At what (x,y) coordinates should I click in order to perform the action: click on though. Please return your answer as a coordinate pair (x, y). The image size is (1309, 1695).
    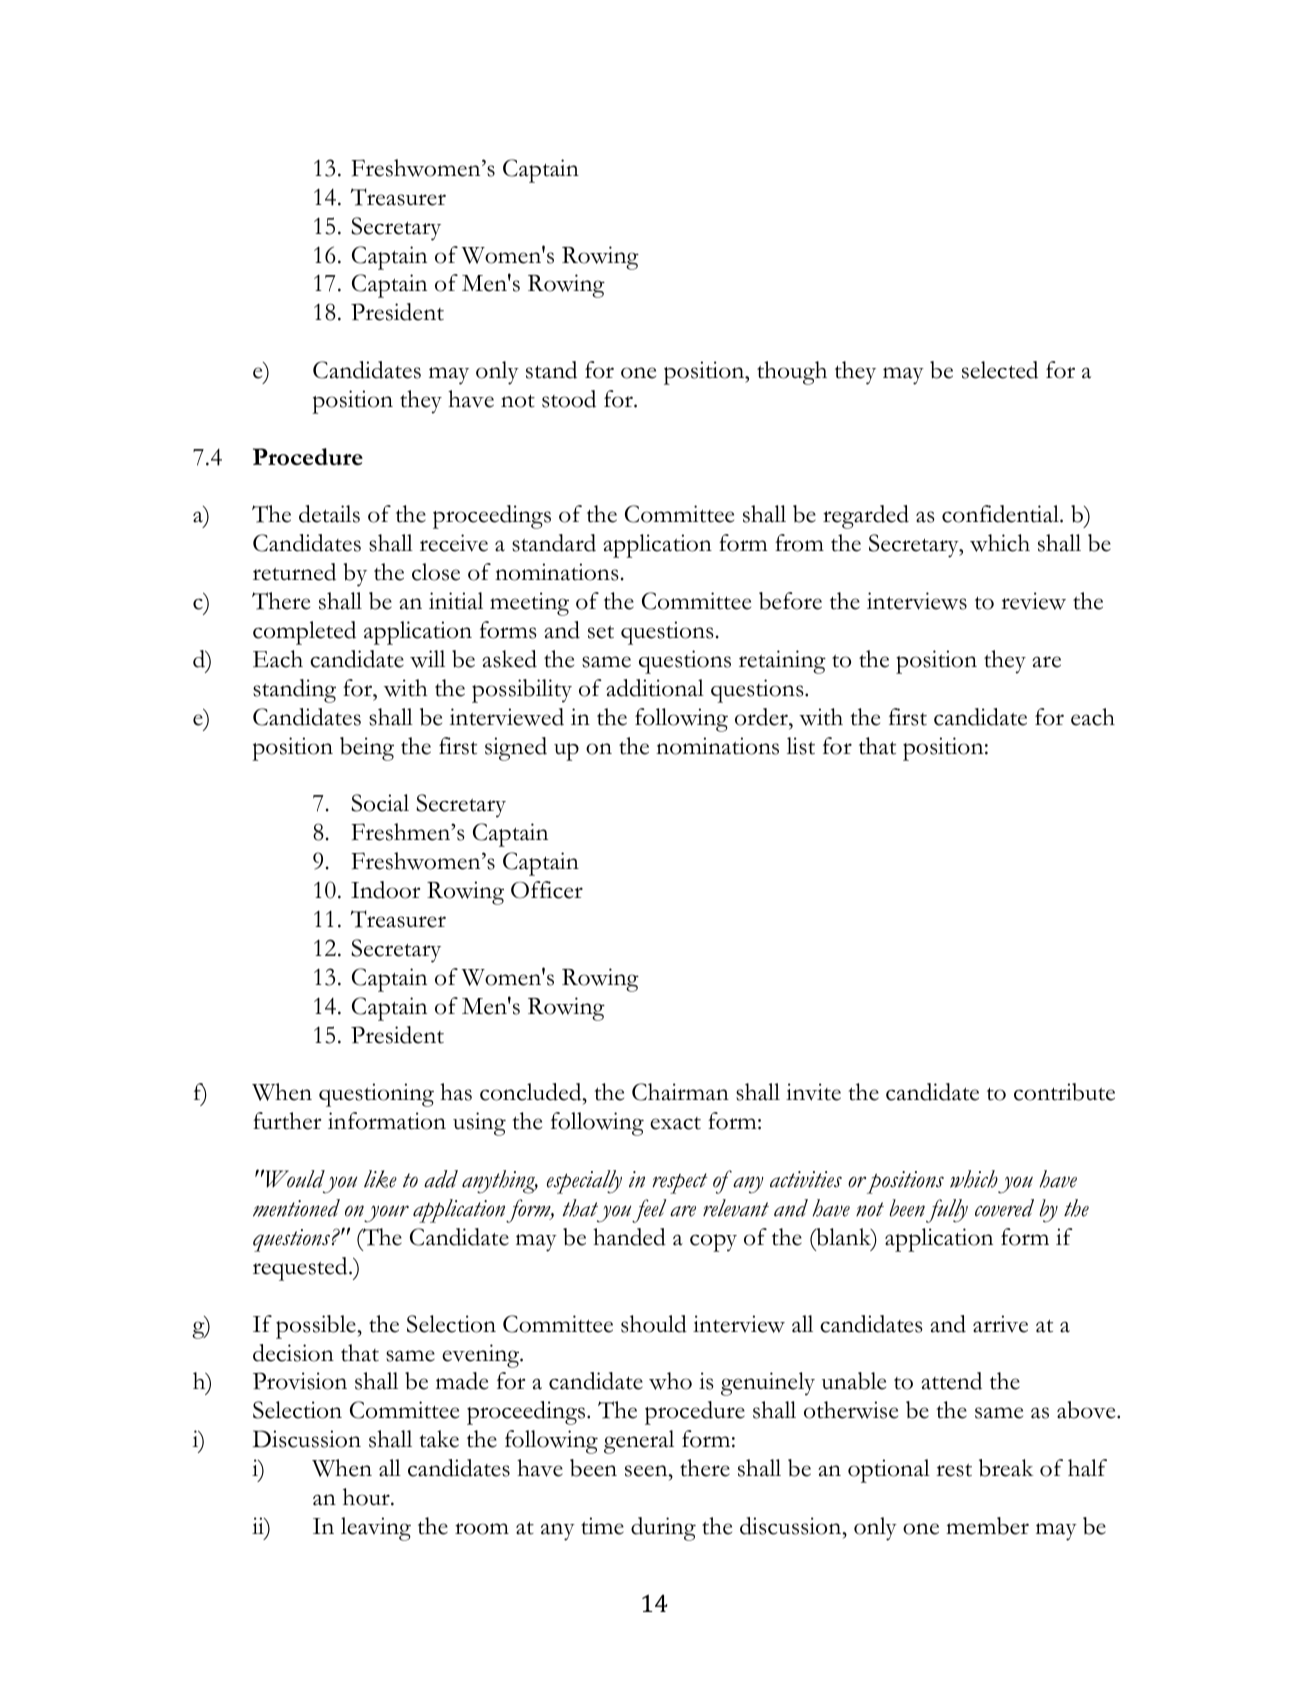
    Looking at the image, I should click on (792, 373).
